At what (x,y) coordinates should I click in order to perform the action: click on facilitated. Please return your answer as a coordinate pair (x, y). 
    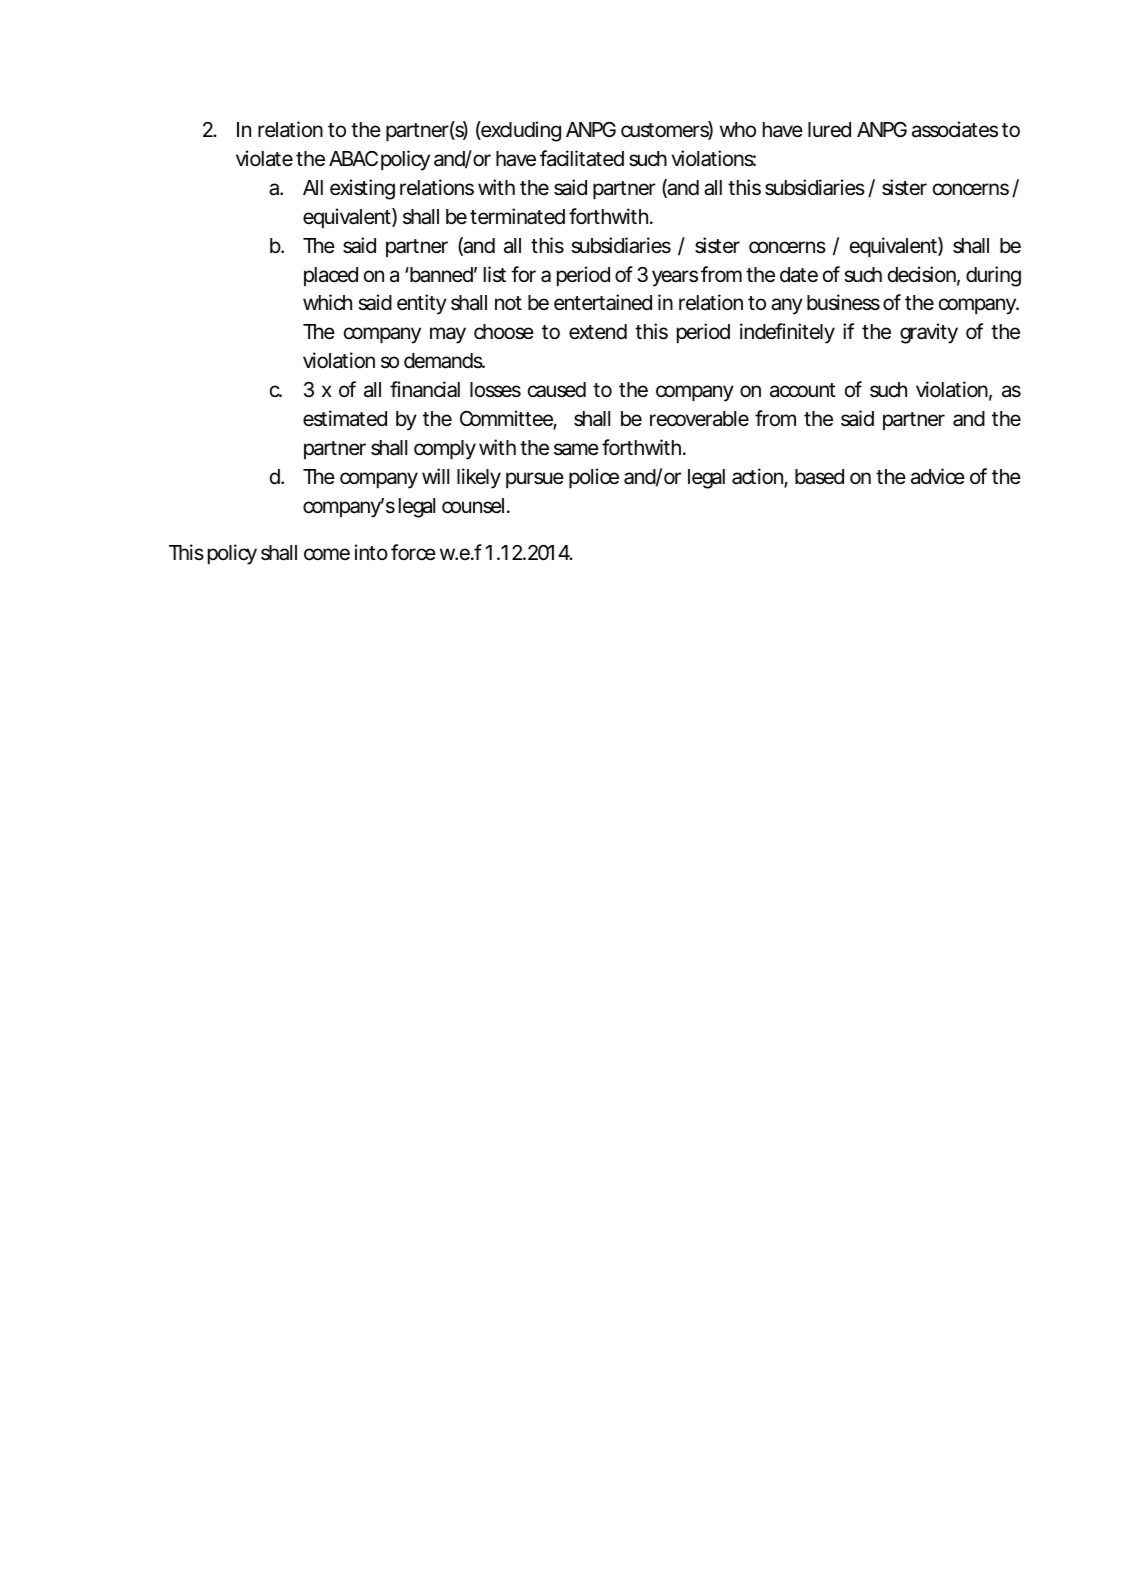
    Looking at the image, I should click on (582, 158).
